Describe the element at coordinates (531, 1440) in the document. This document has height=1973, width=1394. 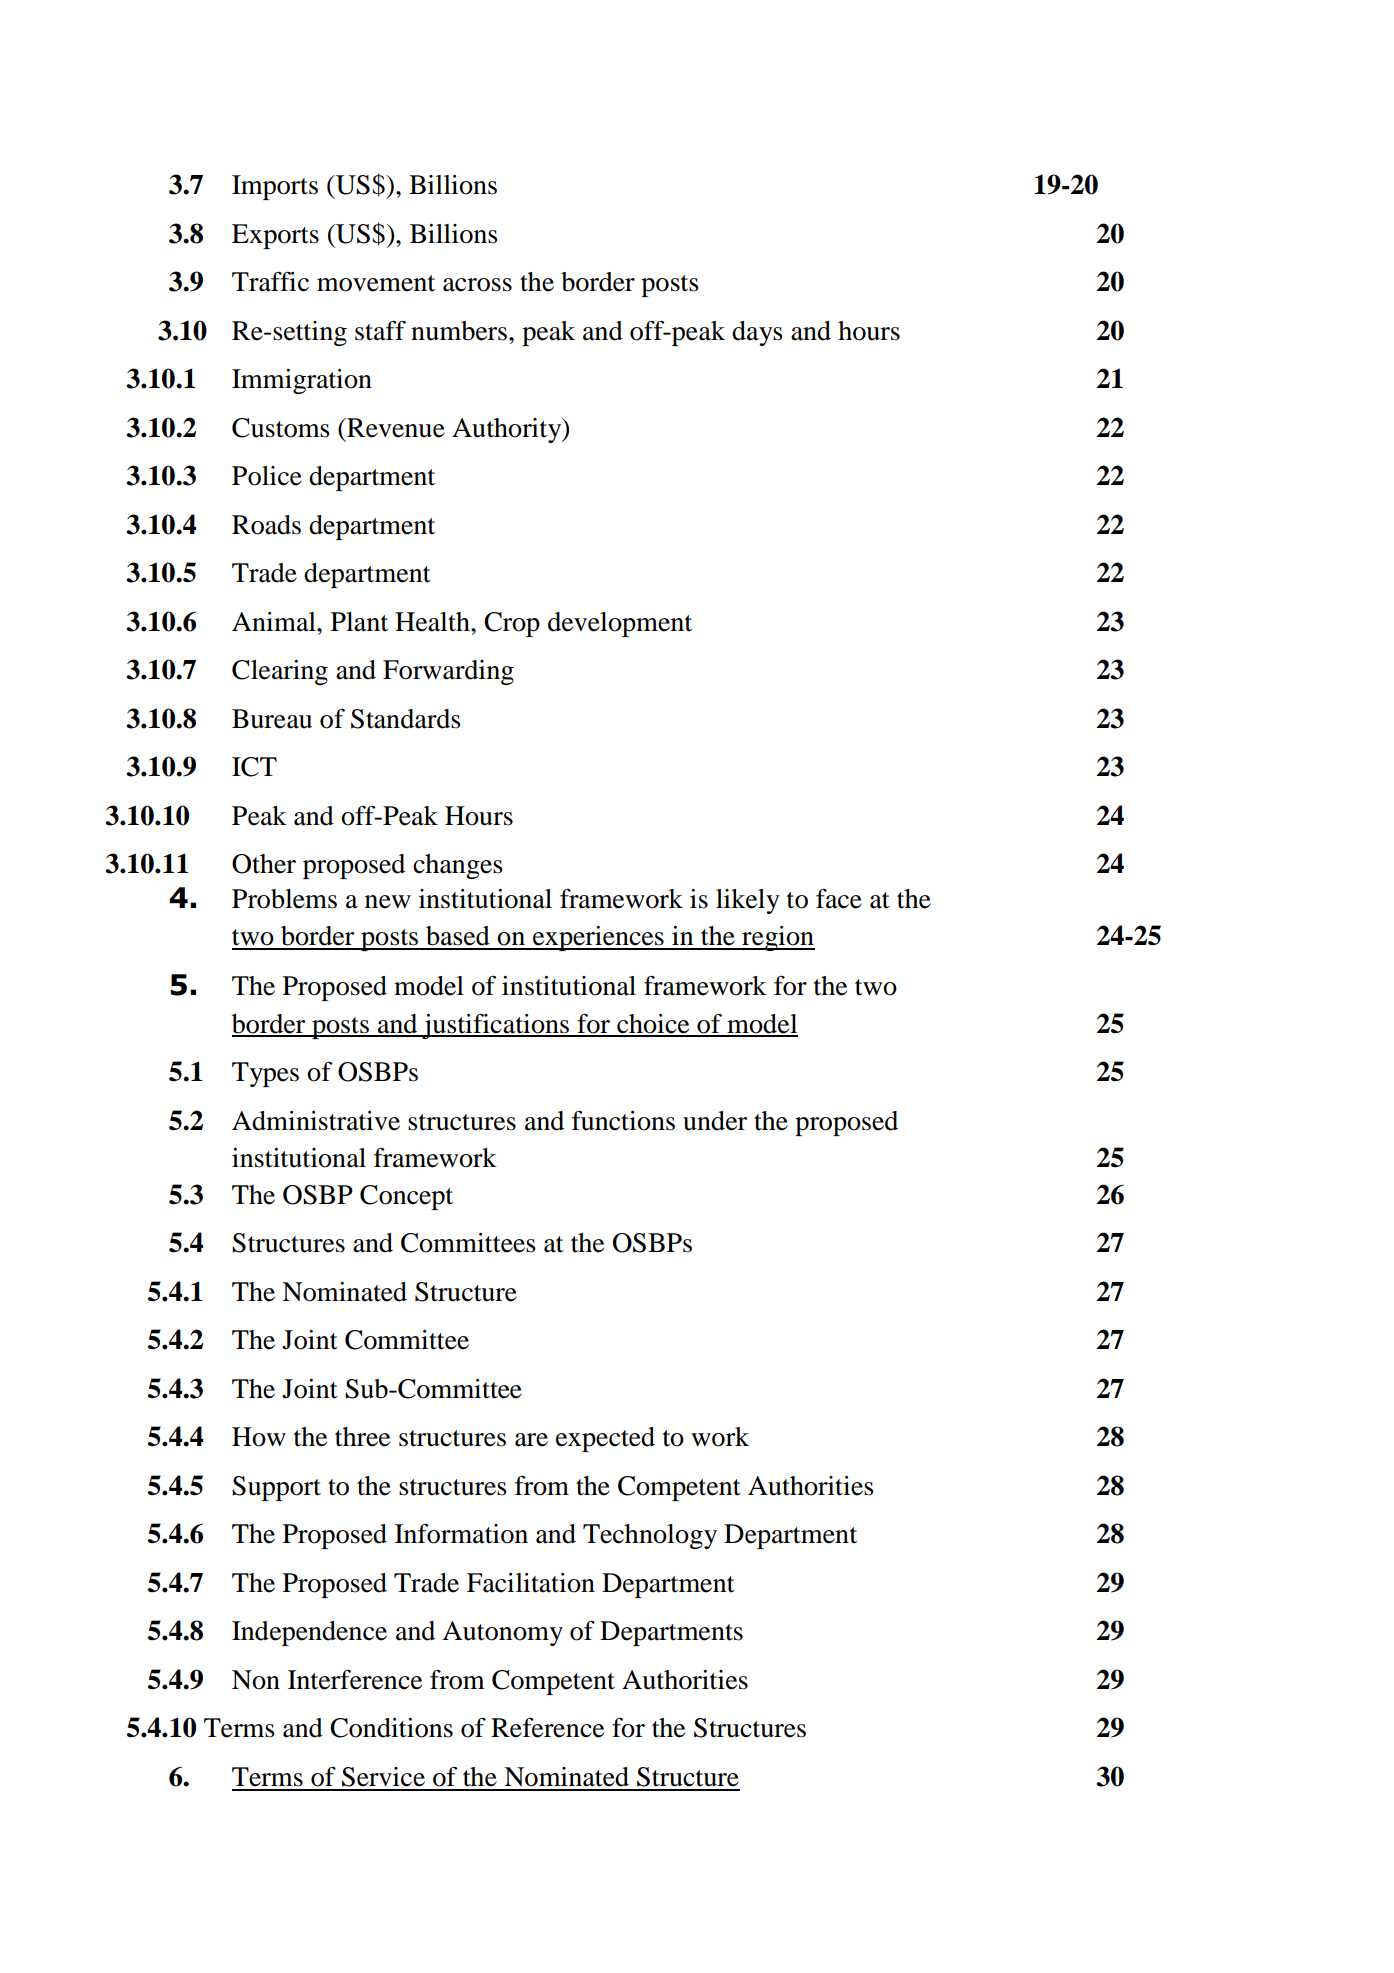
I see `are` at that location.
